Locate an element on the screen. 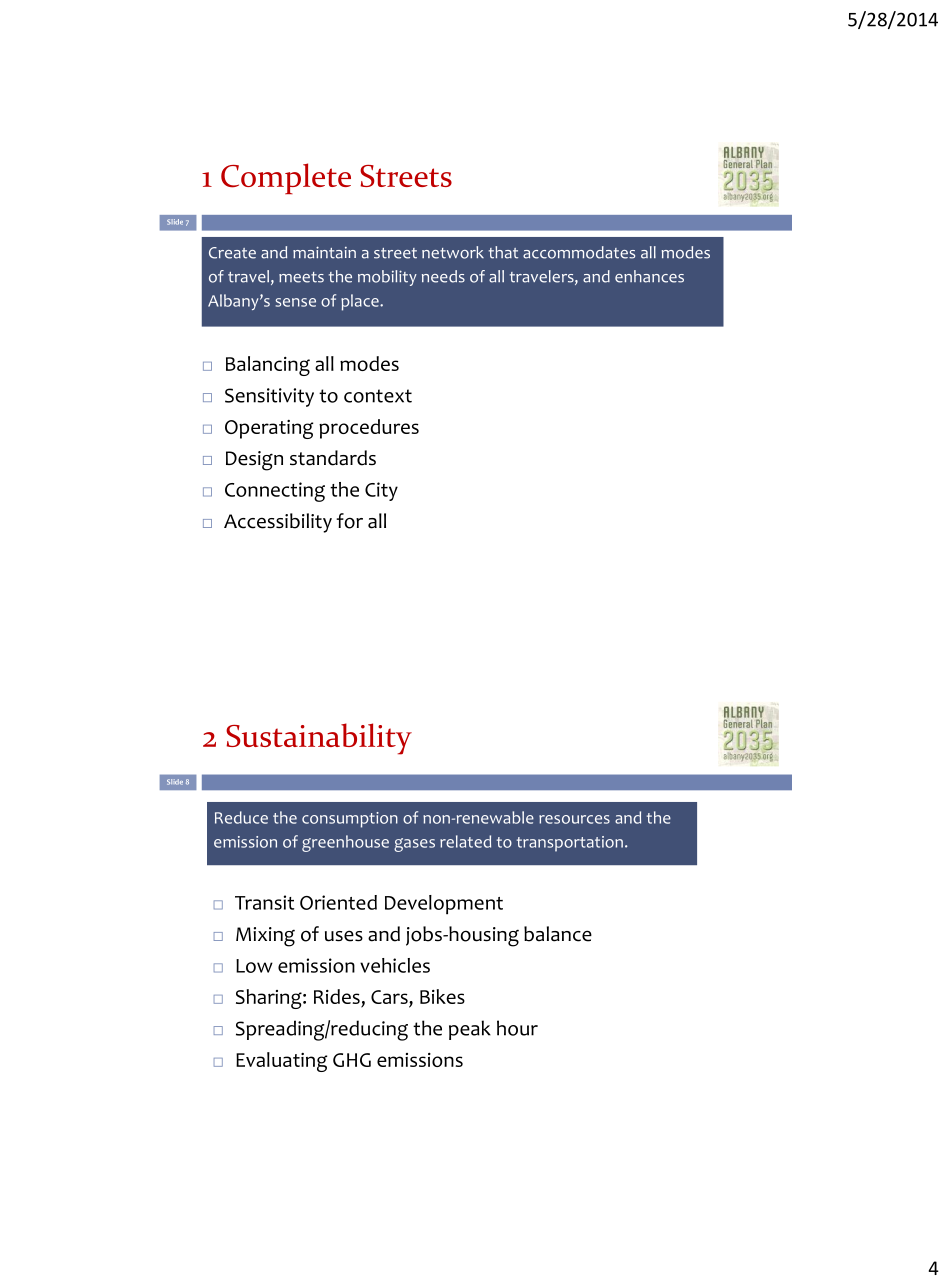 The height and width of the screenshot is (1287, 952). accommodates is located at coordinates (579, 252).
